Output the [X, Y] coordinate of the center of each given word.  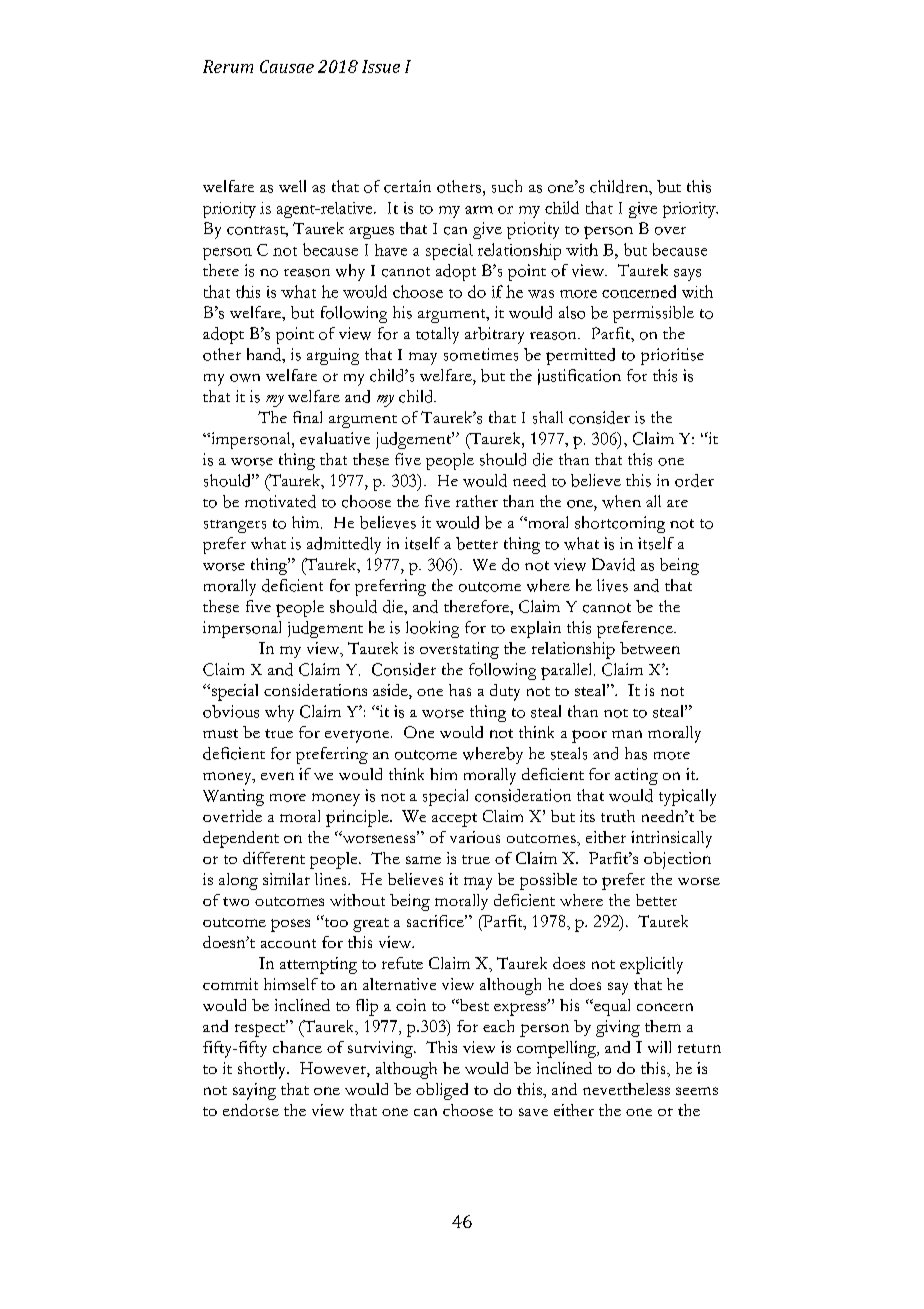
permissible [653, 314]
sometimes [481, 354]
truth [618, 816]
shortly [263, 1070]
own [245, 378]
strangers [235, 526]
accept [454, 820]
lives [612, 585]
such [507, 186]
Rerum [228, 66]
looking [432, 629]
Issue [381, 66]
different [274, 858]
